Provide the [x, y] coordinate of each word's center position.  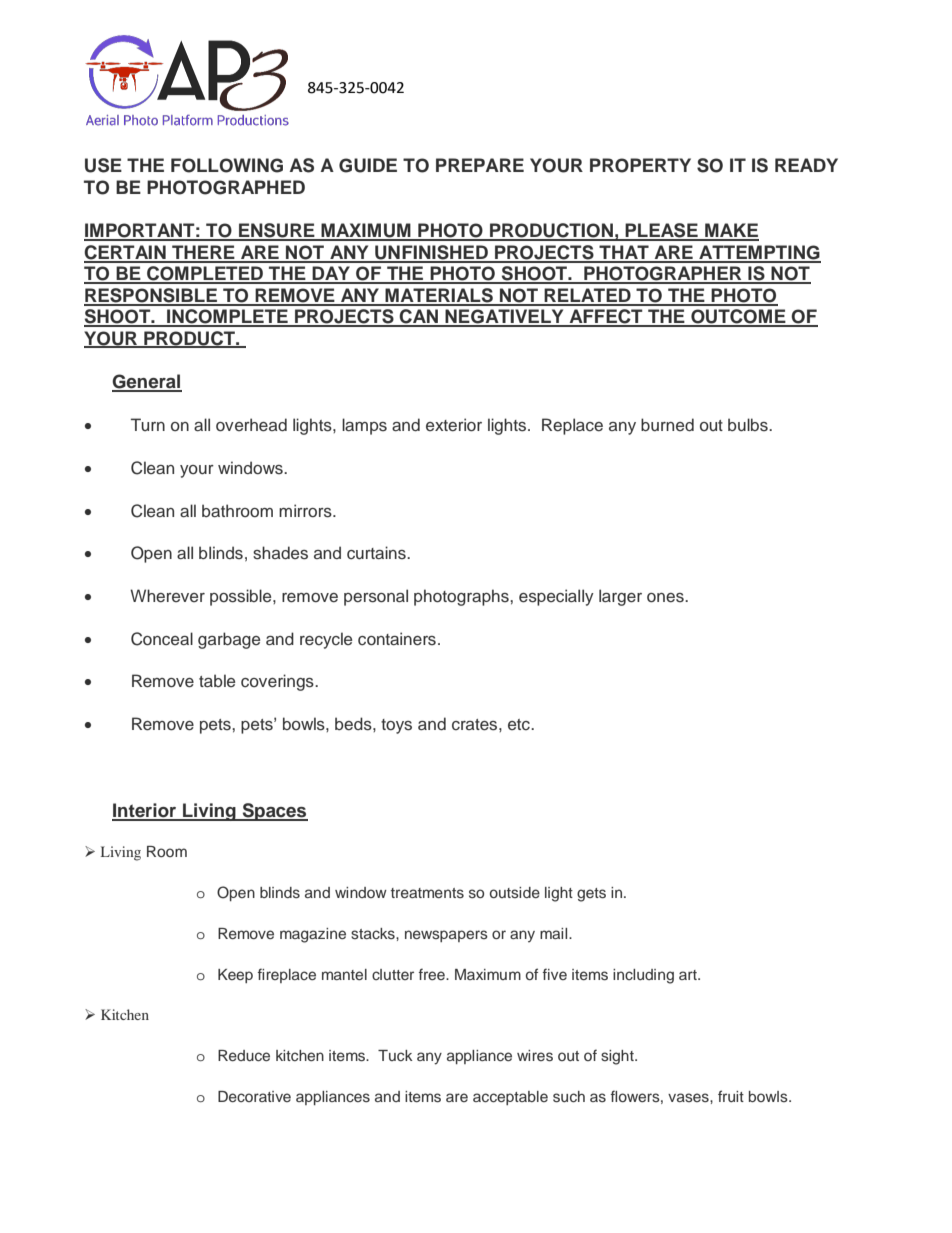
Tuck [395, 1055]
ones [666, 598]
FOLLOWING [227, 165]
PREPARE [480, 165]
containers [397, 639]
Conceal [162, 639]
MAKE [731, 231]
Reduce [244, 1055]
